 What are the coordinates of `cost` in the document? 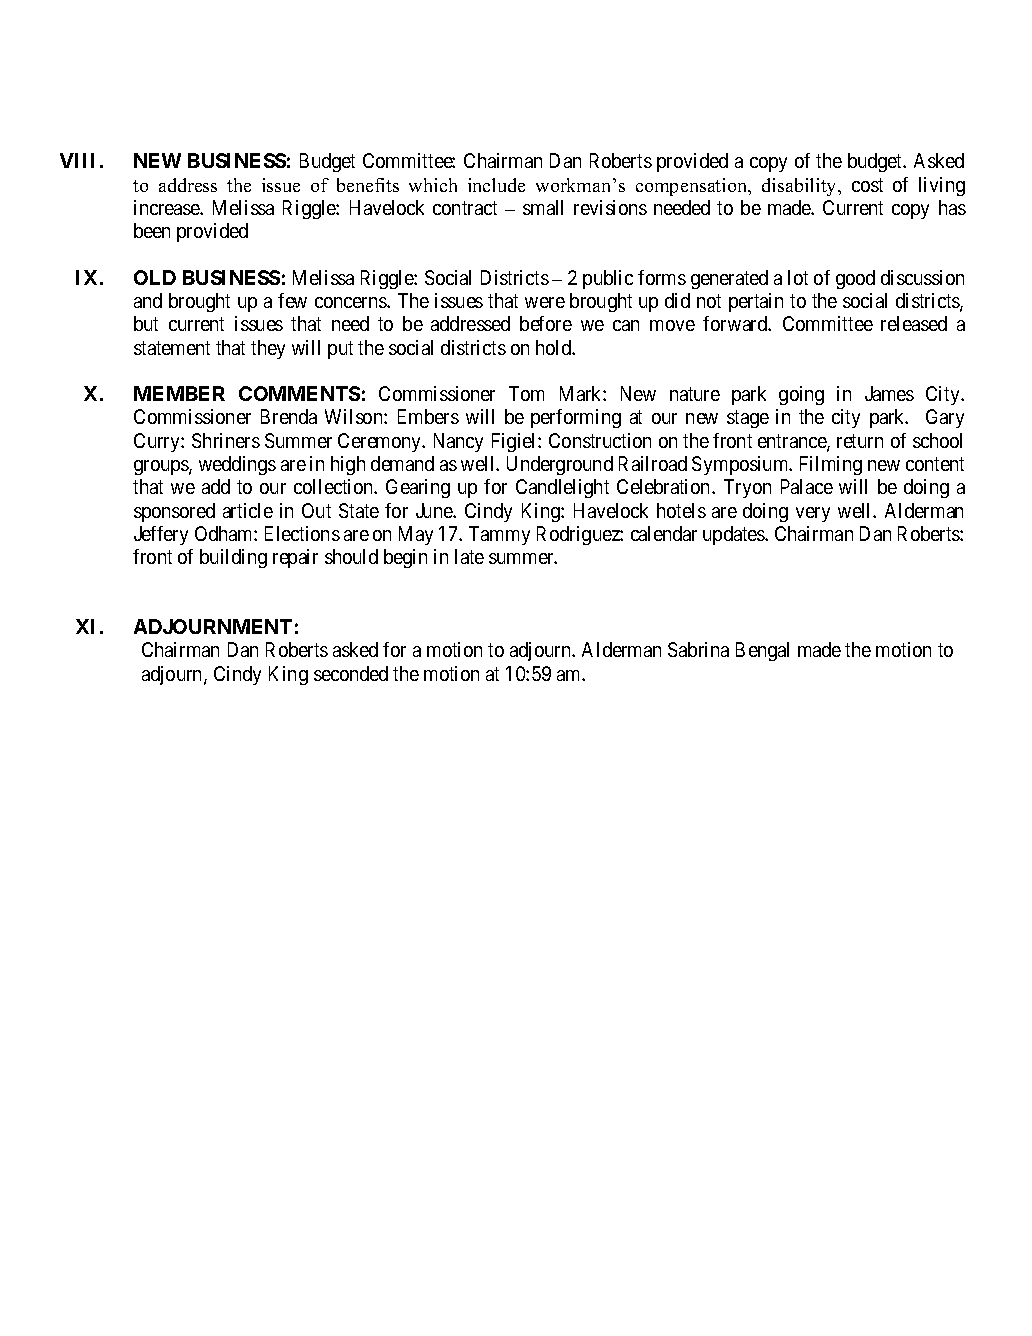 It's located at (867, 185).
